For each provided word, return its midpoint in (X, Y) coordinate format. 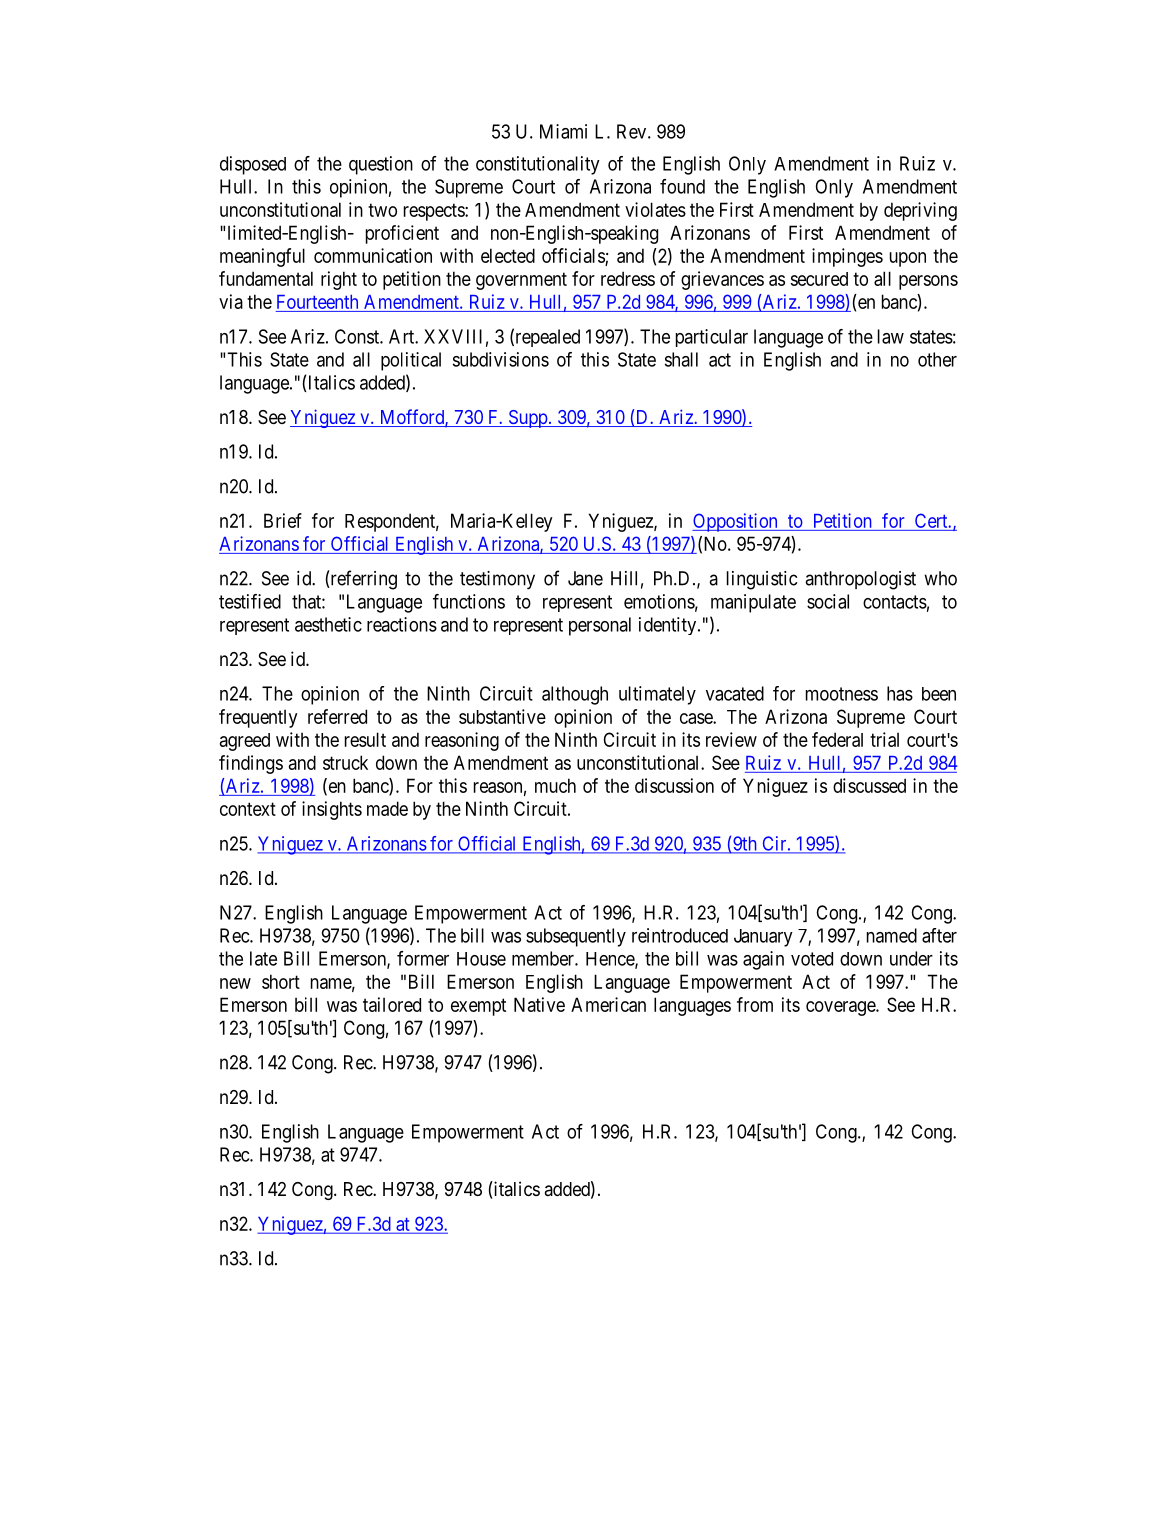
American (608, 1004)
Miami (563, 131)
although (575, 695)
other (937, 359)
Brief (283, 520)
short (281, 981)
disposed (253, 165)
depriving (920, 211)
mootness (842, 694)
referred (337, 716)
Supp (527, 419)
